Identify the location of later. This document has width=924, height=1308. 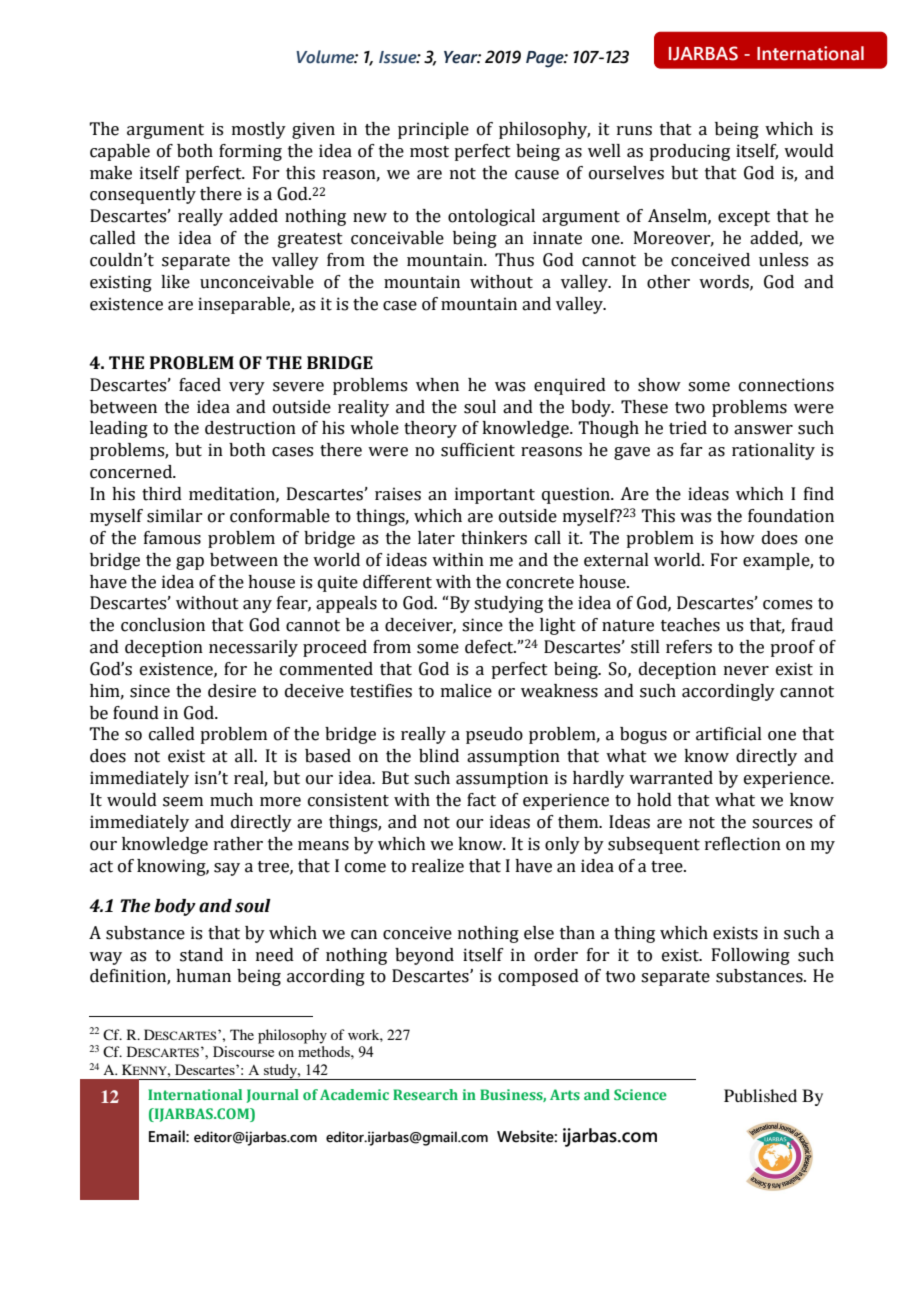
(436, 538).
